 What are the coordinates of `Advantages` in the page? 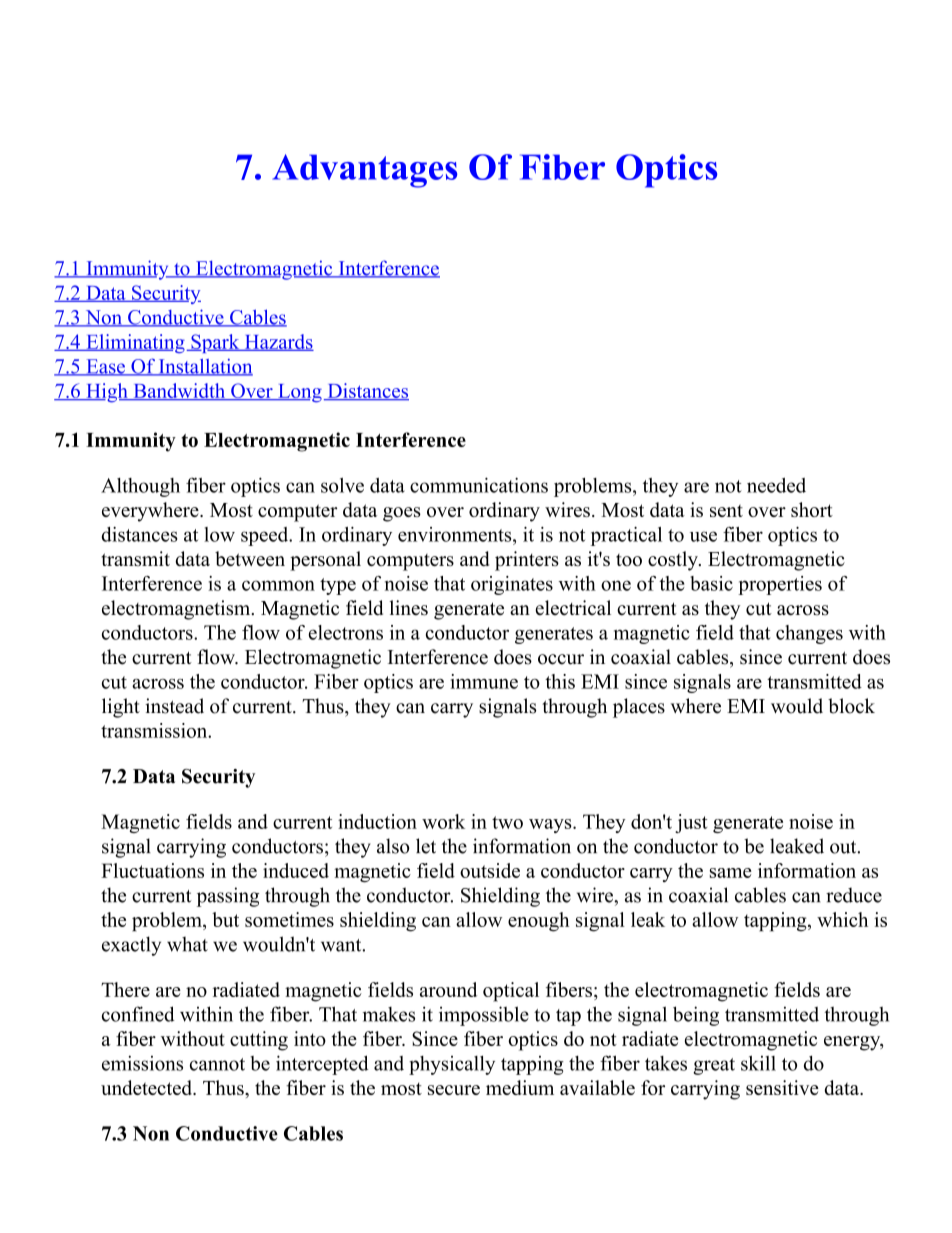 It's located at (364, 171).
